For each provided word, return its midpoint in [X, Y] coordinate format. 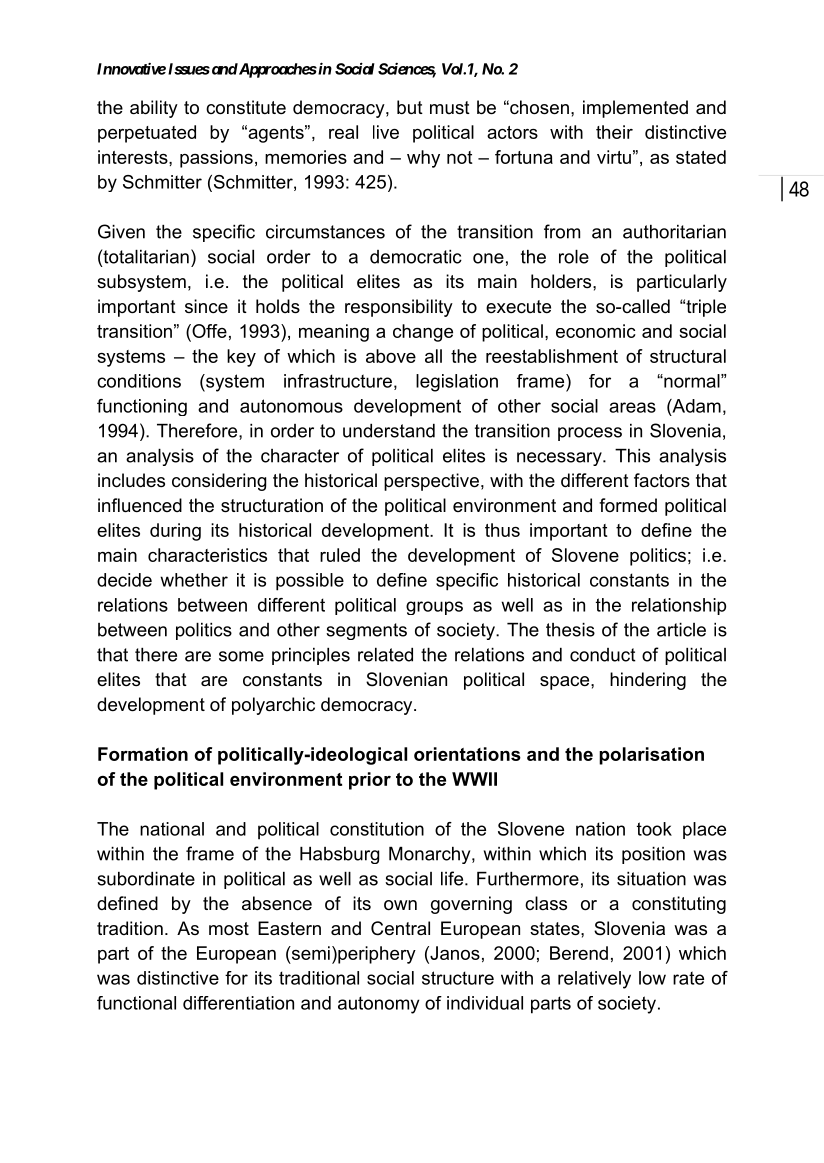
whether [194, 580]
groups [434, 608]
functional [136, 1003]
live [386, 132]
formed [628, 505]
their [614, 132]
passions [216, 159]
